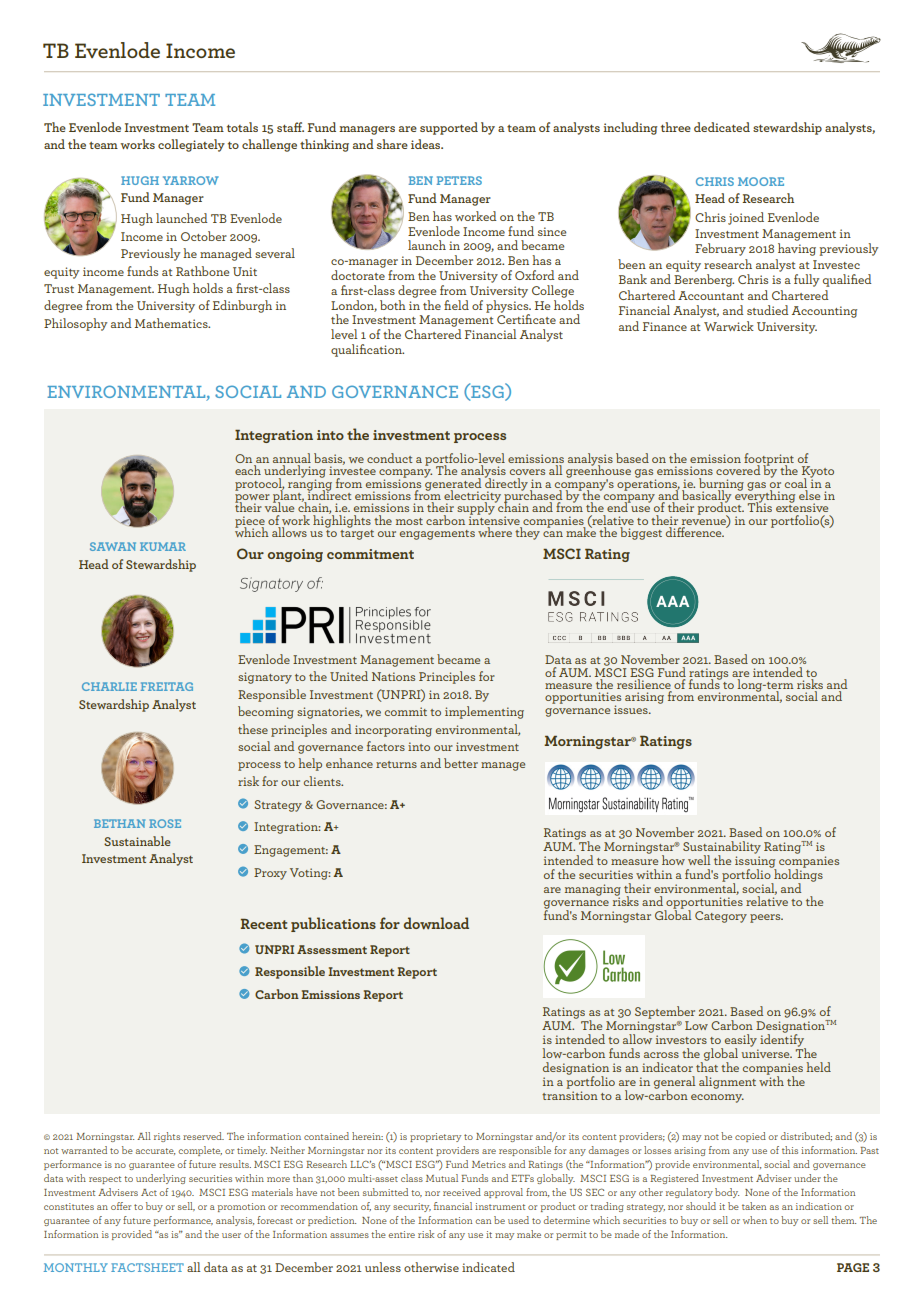  What do you see at coordinates (729, 326) in the page?
I see `Warwick` at bounding box center [729, 326].
